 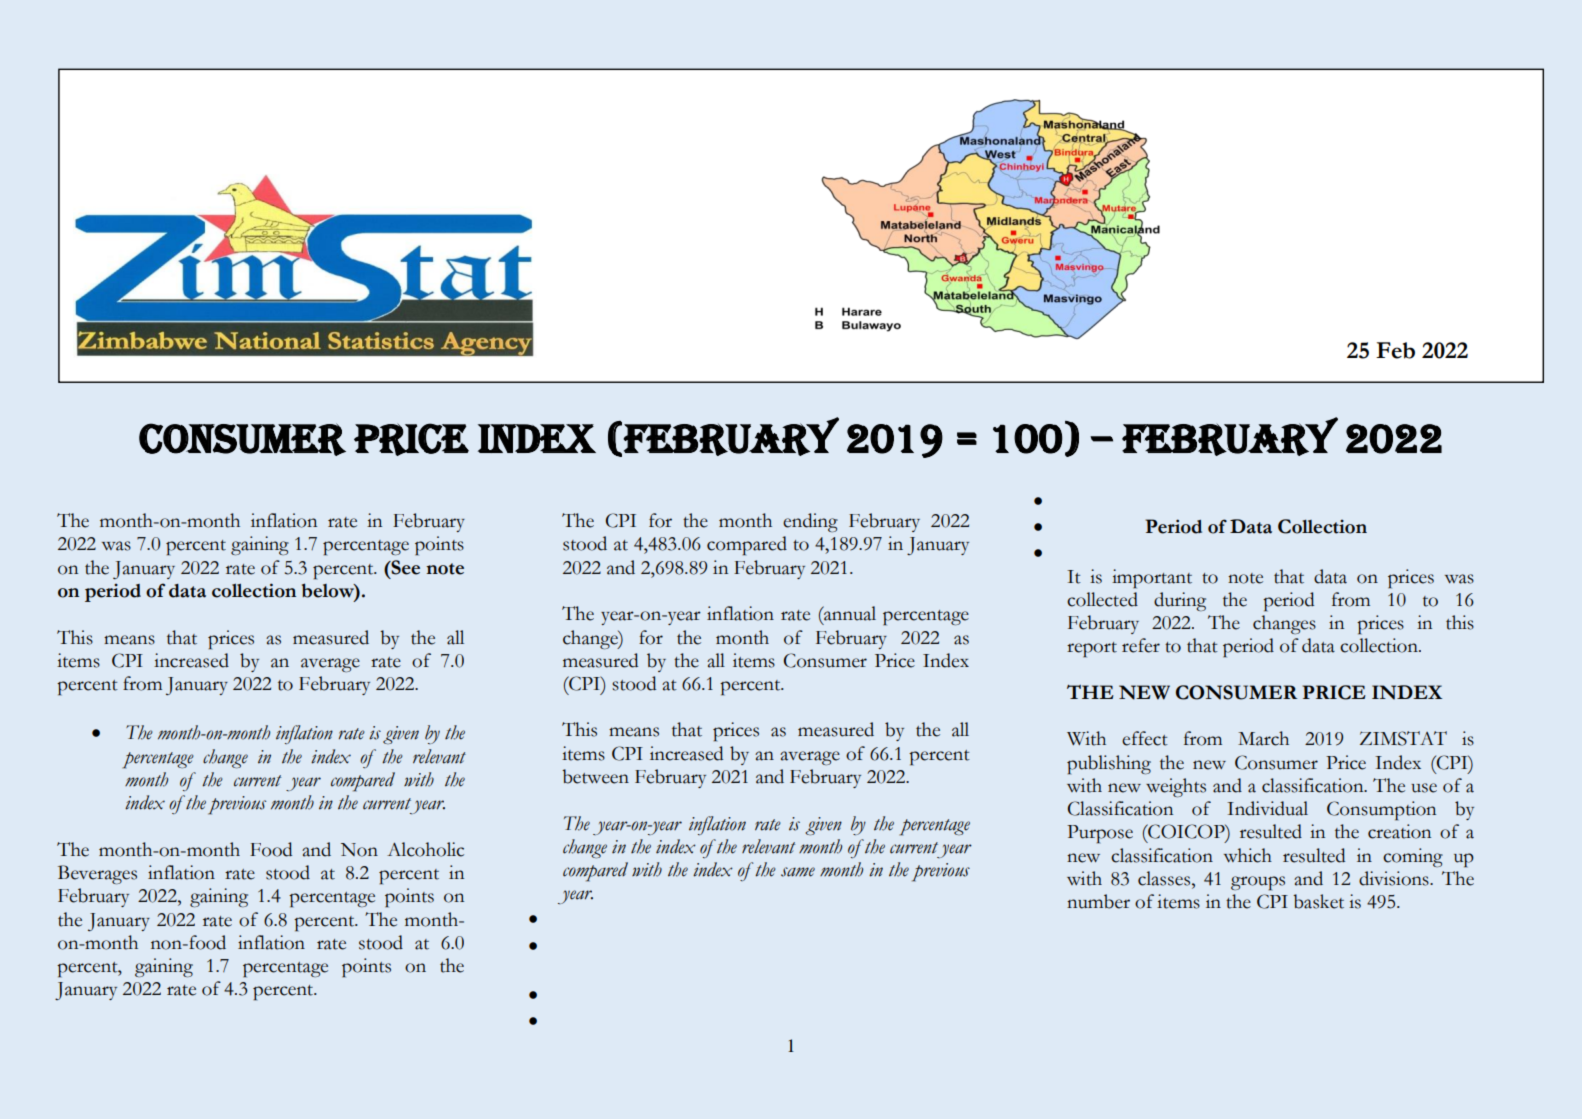 What do you see at coordinates (810, 522) in the screenshot?
I see `ending` at bounding box center [810, 522].
